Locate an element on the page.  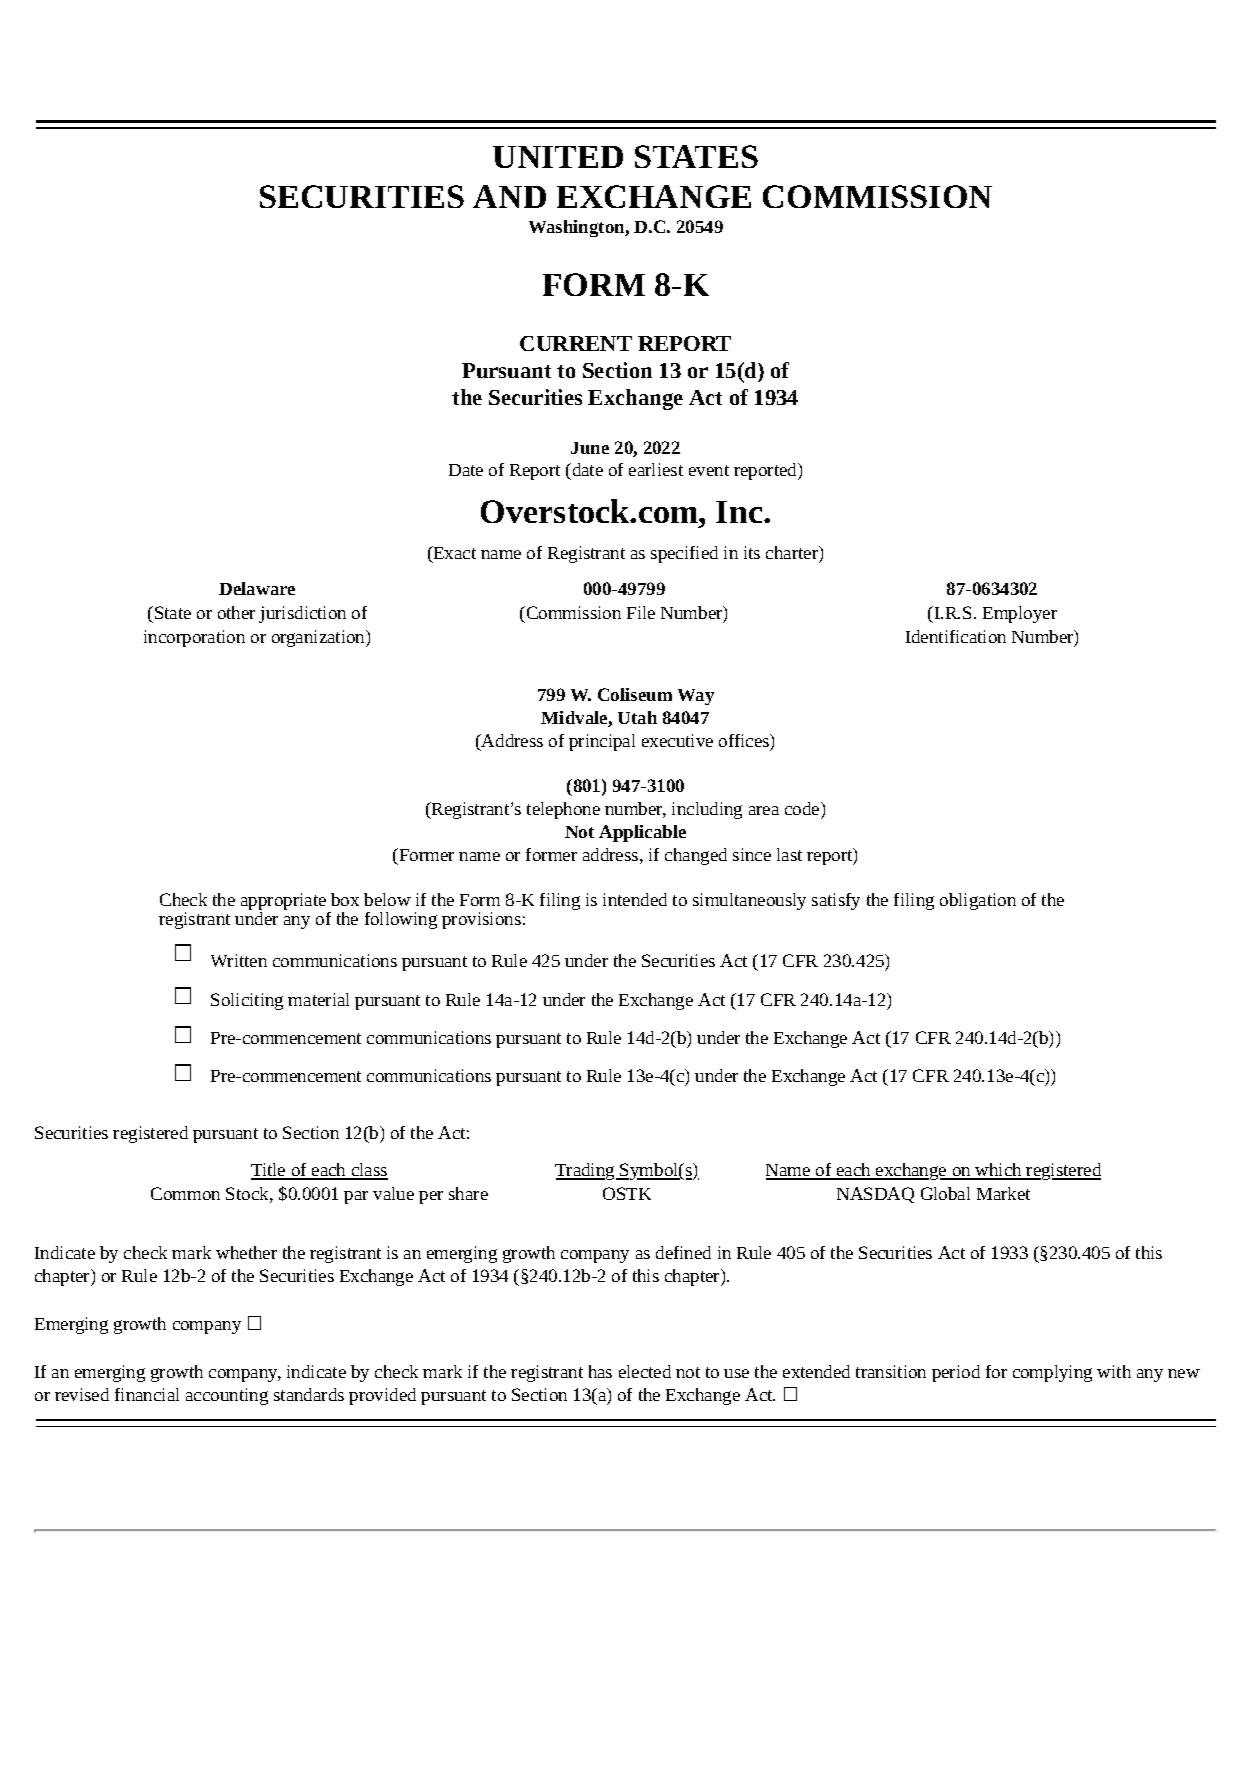
appropriate is located at coordinates (283, 903).
